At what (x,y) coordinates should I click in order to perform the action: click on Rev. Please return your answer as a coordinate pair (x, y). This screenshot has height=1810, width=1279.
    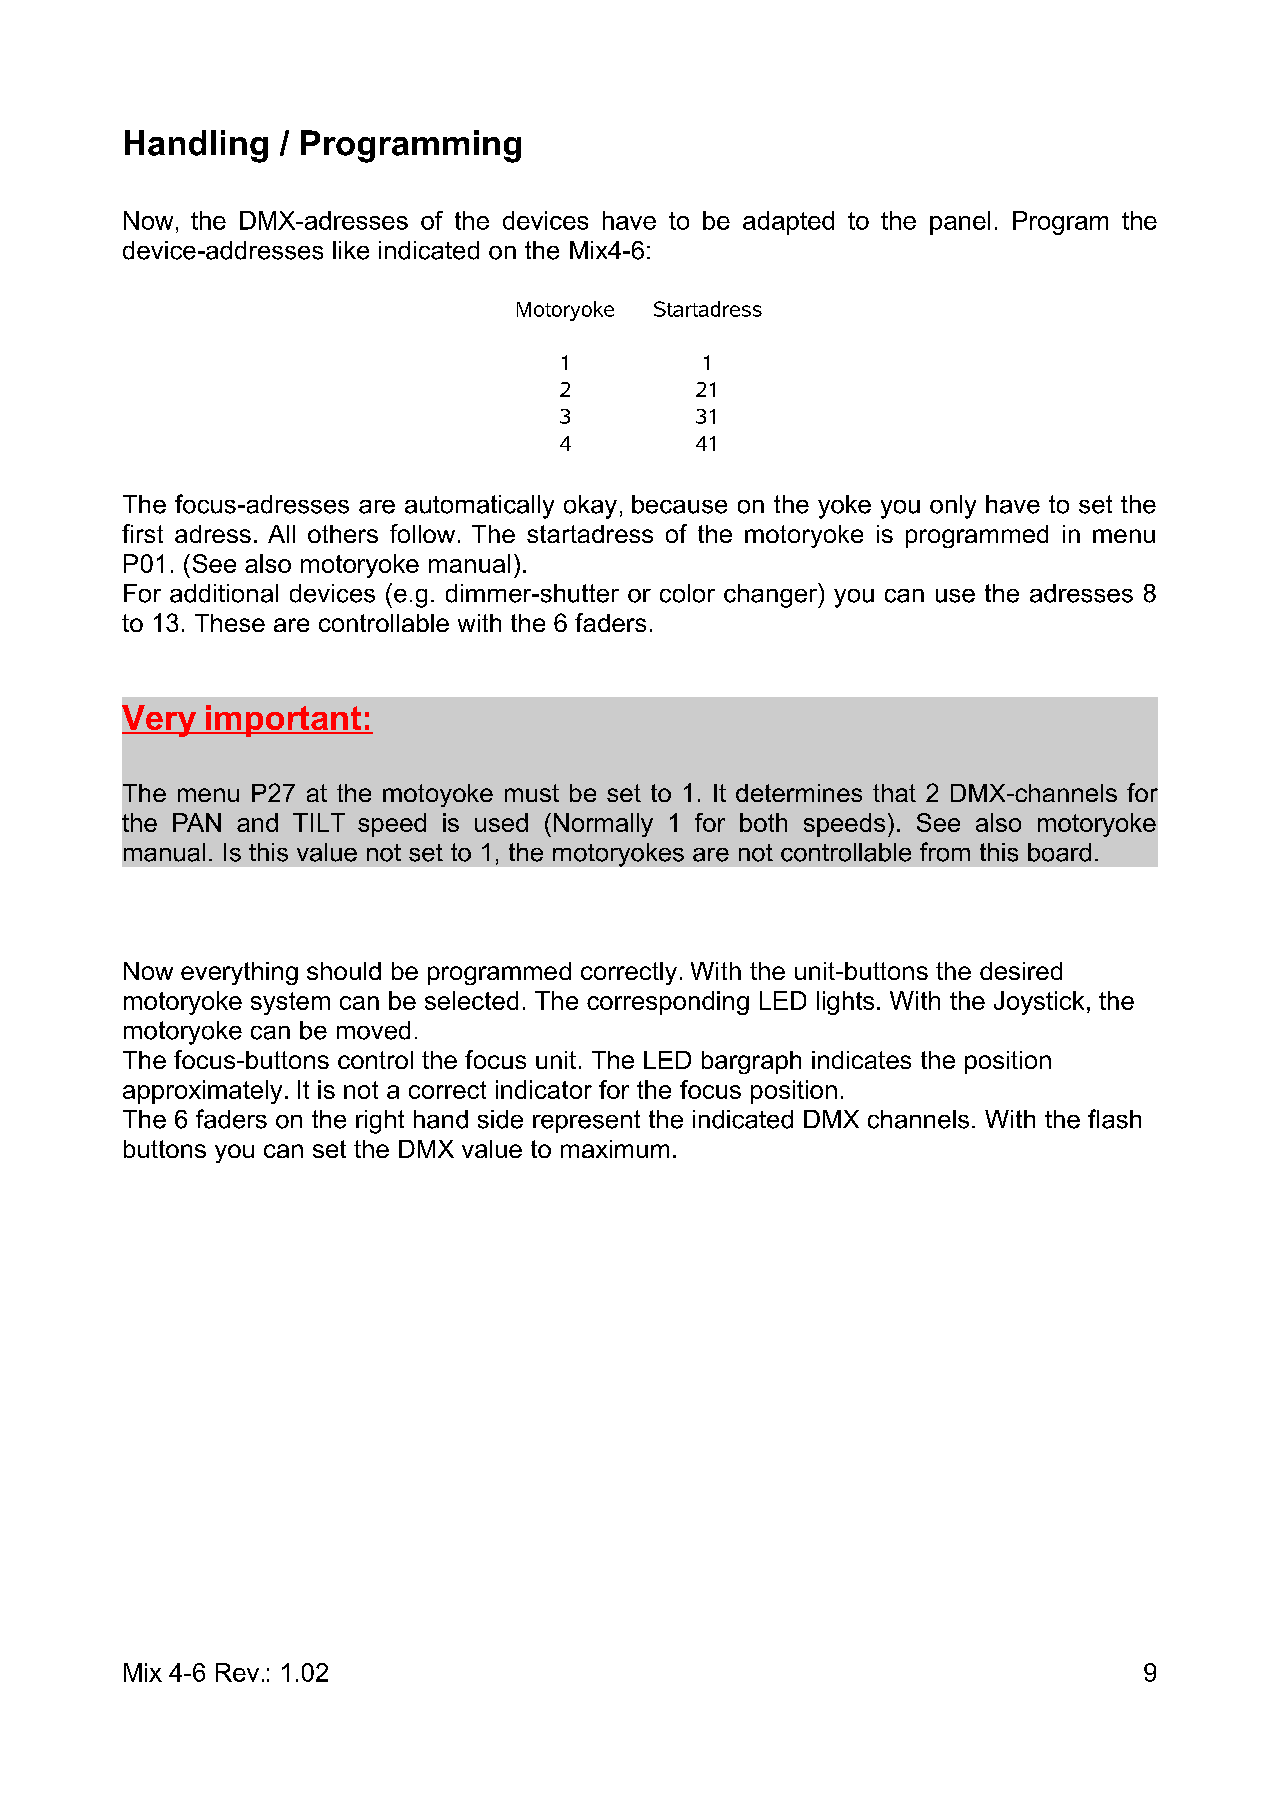
    Looking at the image, I should click on (237, 1672).
